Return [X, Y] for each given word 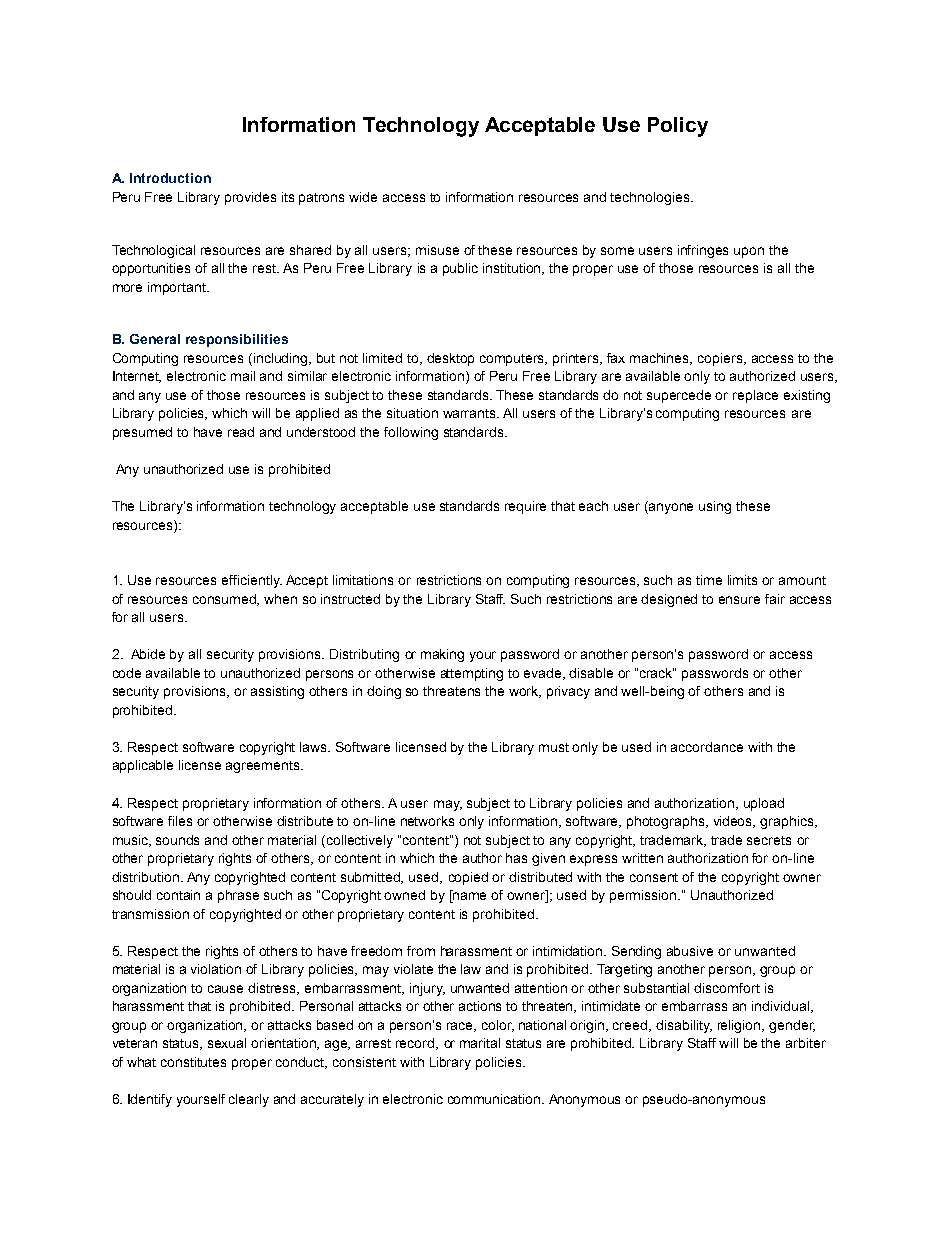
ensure [739, 600]
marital [480, 1043]
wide [363, 197]
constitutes [193, 1062]
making [442, 655]
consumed [226, 600]
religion [740, 1026]
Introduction [170, 178]
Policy [678, 127]
